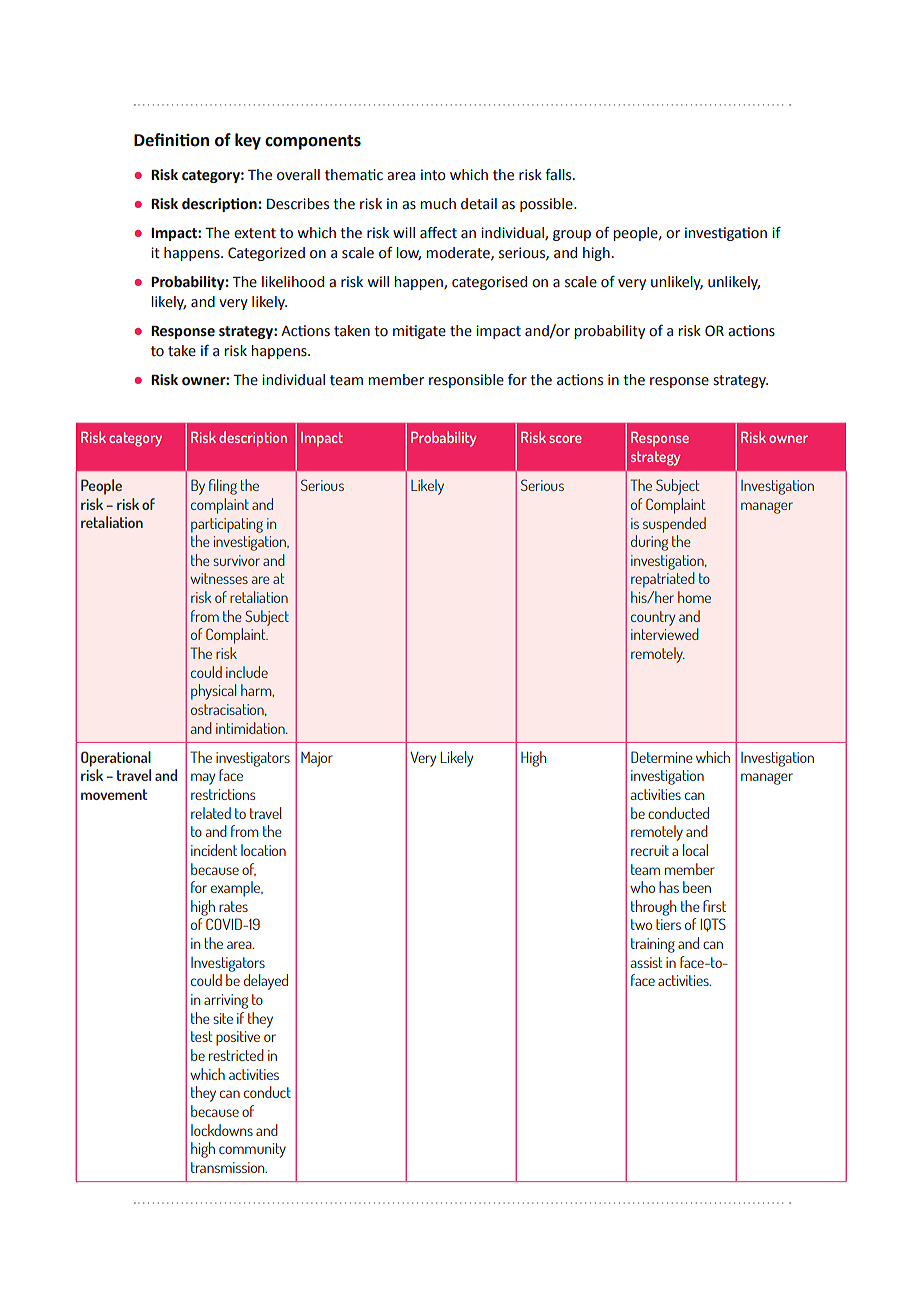 The height and width of the image is (1308, 924). What do you see at coordinates (293, 282) in the image?
I see `likelihood` at bounding box center [293, 282].
